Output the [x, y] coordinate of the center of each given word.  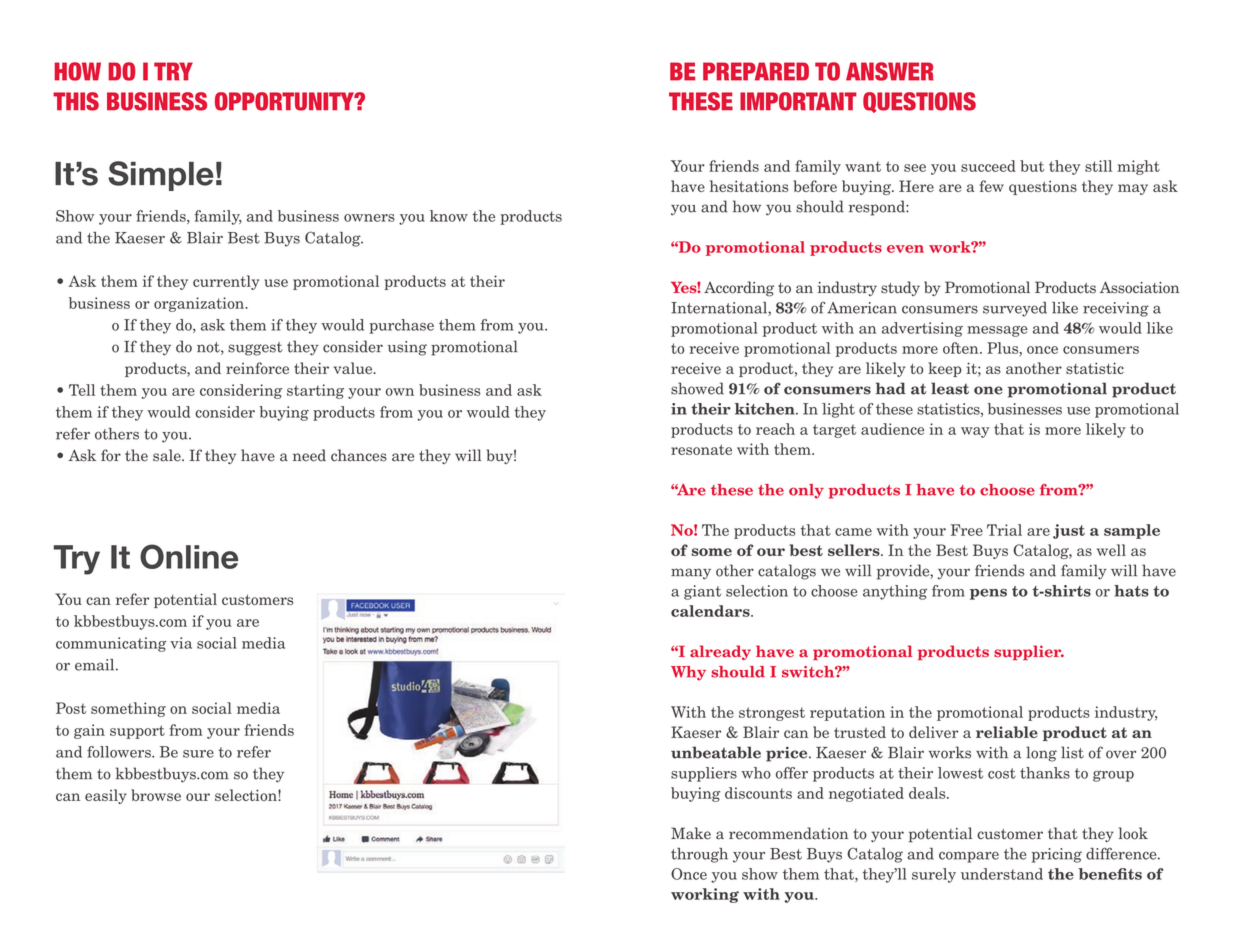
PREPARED [756, 71]
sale [168, 455]
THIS [76, 101]
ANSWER [890, 71]
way [975, 432]
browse [156, 795]
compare [969, 857]
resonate [701, 449]
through [699, 855]
